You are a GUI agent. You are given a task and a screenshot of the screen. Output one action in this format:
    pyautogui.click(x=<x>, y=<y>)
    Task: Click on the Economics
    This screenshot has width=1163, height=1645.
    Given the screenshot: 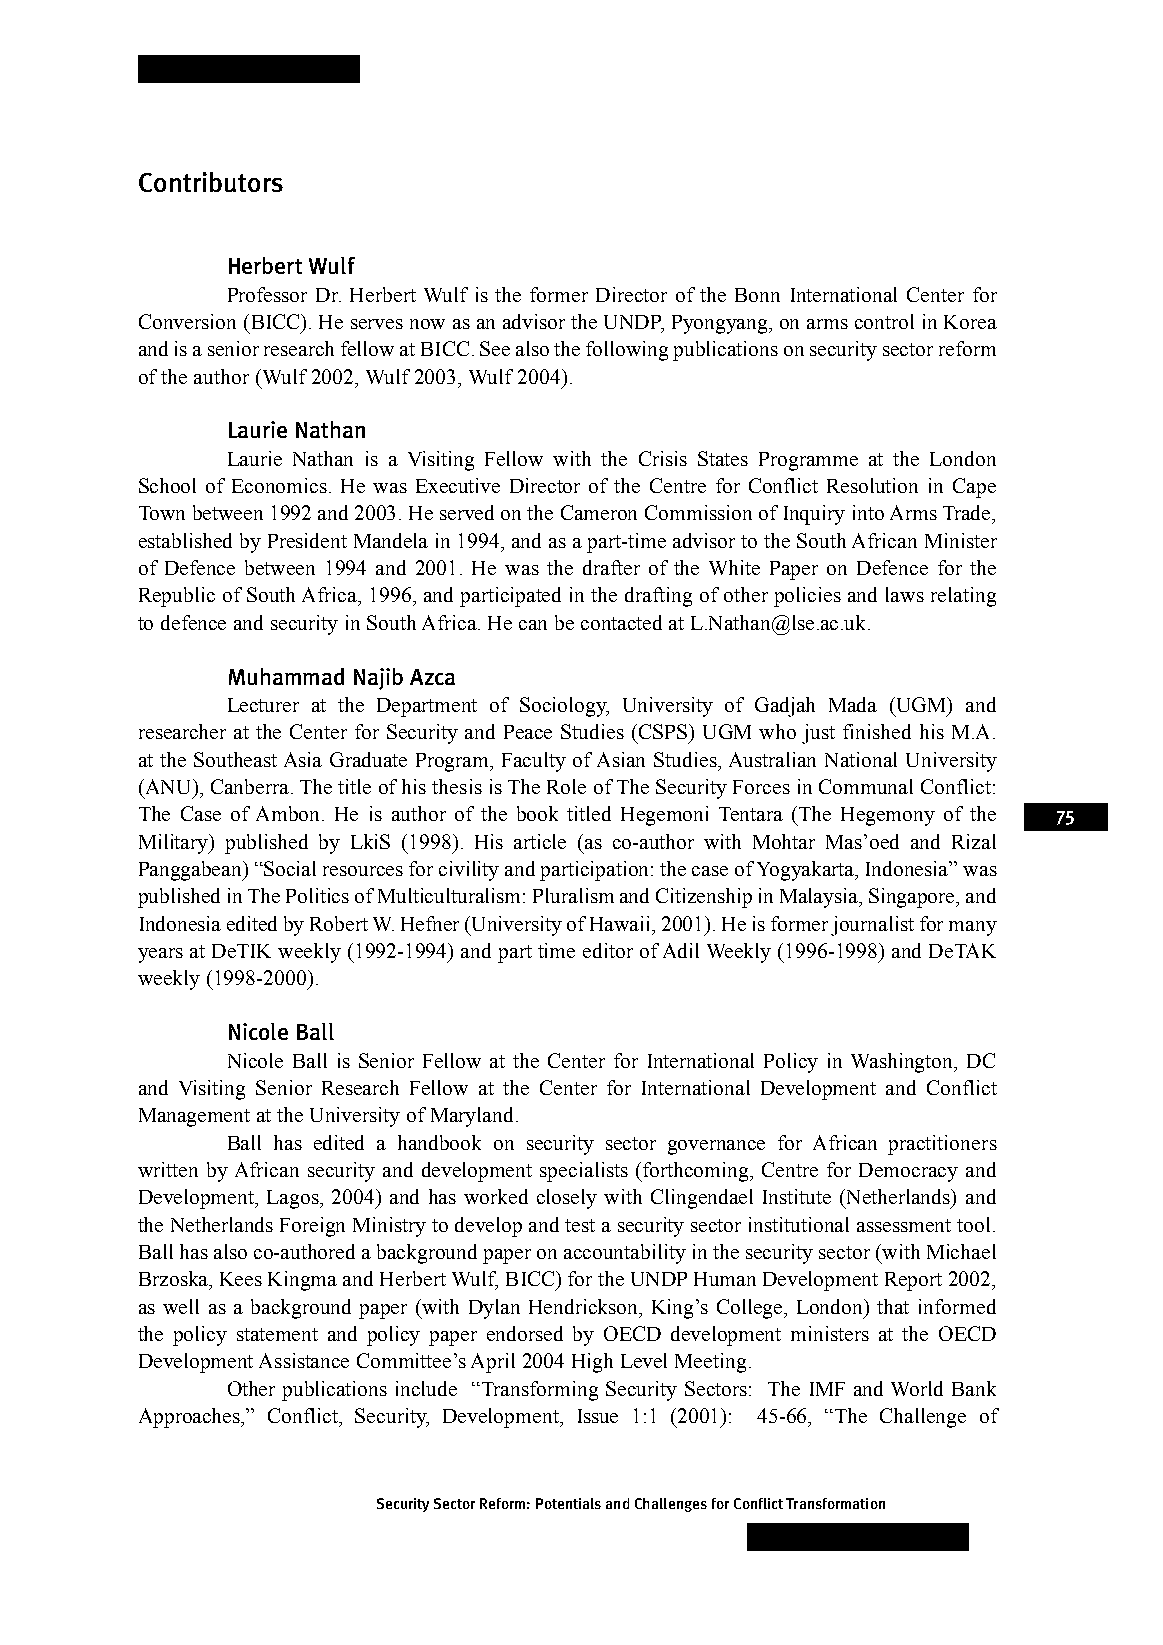 What is the action you would take?
    pyautogui.click(x=279, y=485)
